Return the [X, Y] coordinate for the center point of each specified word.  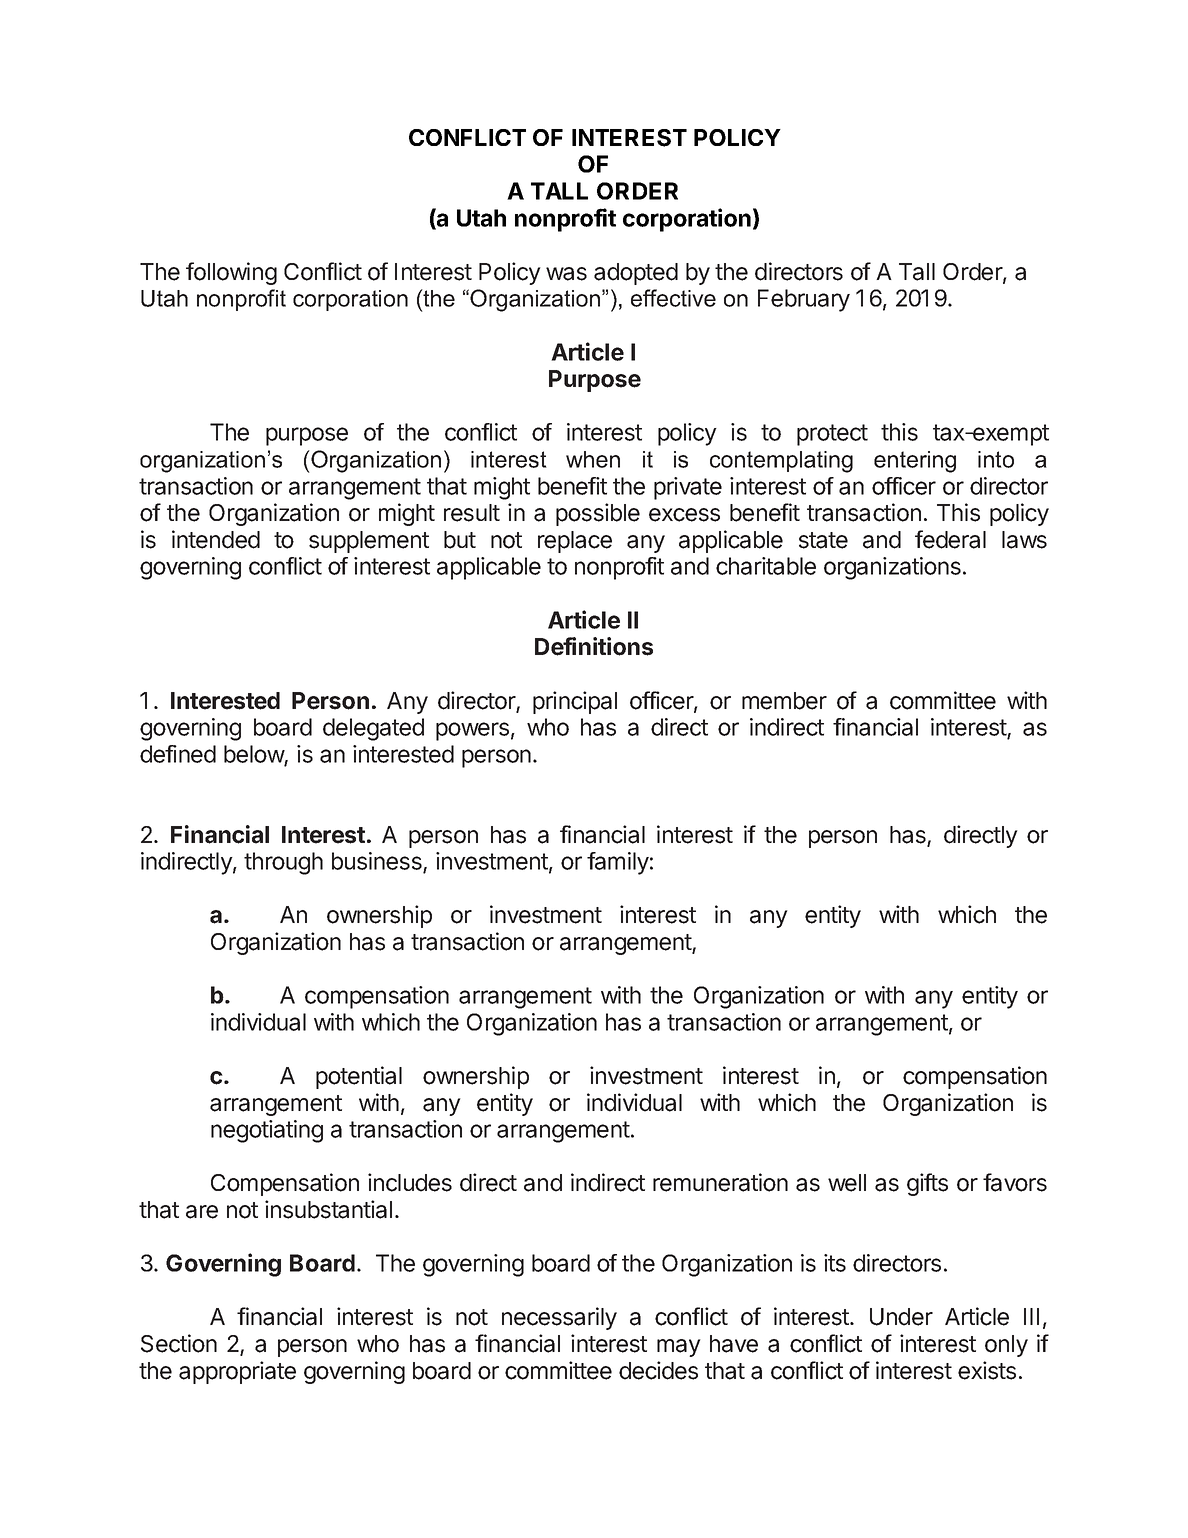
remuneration [720, 1182]
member [784, 701]
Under [901, 1317]
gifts [927, 1184]
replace [575, 542]
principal [575, 702]
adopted [636, 274]
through [283, 863]
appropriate [237, 1372]
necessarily [559, 1318]
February [804, 300]
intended [216, 539]
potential [359, 1077]
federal [950, 539]
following [231, 273]
